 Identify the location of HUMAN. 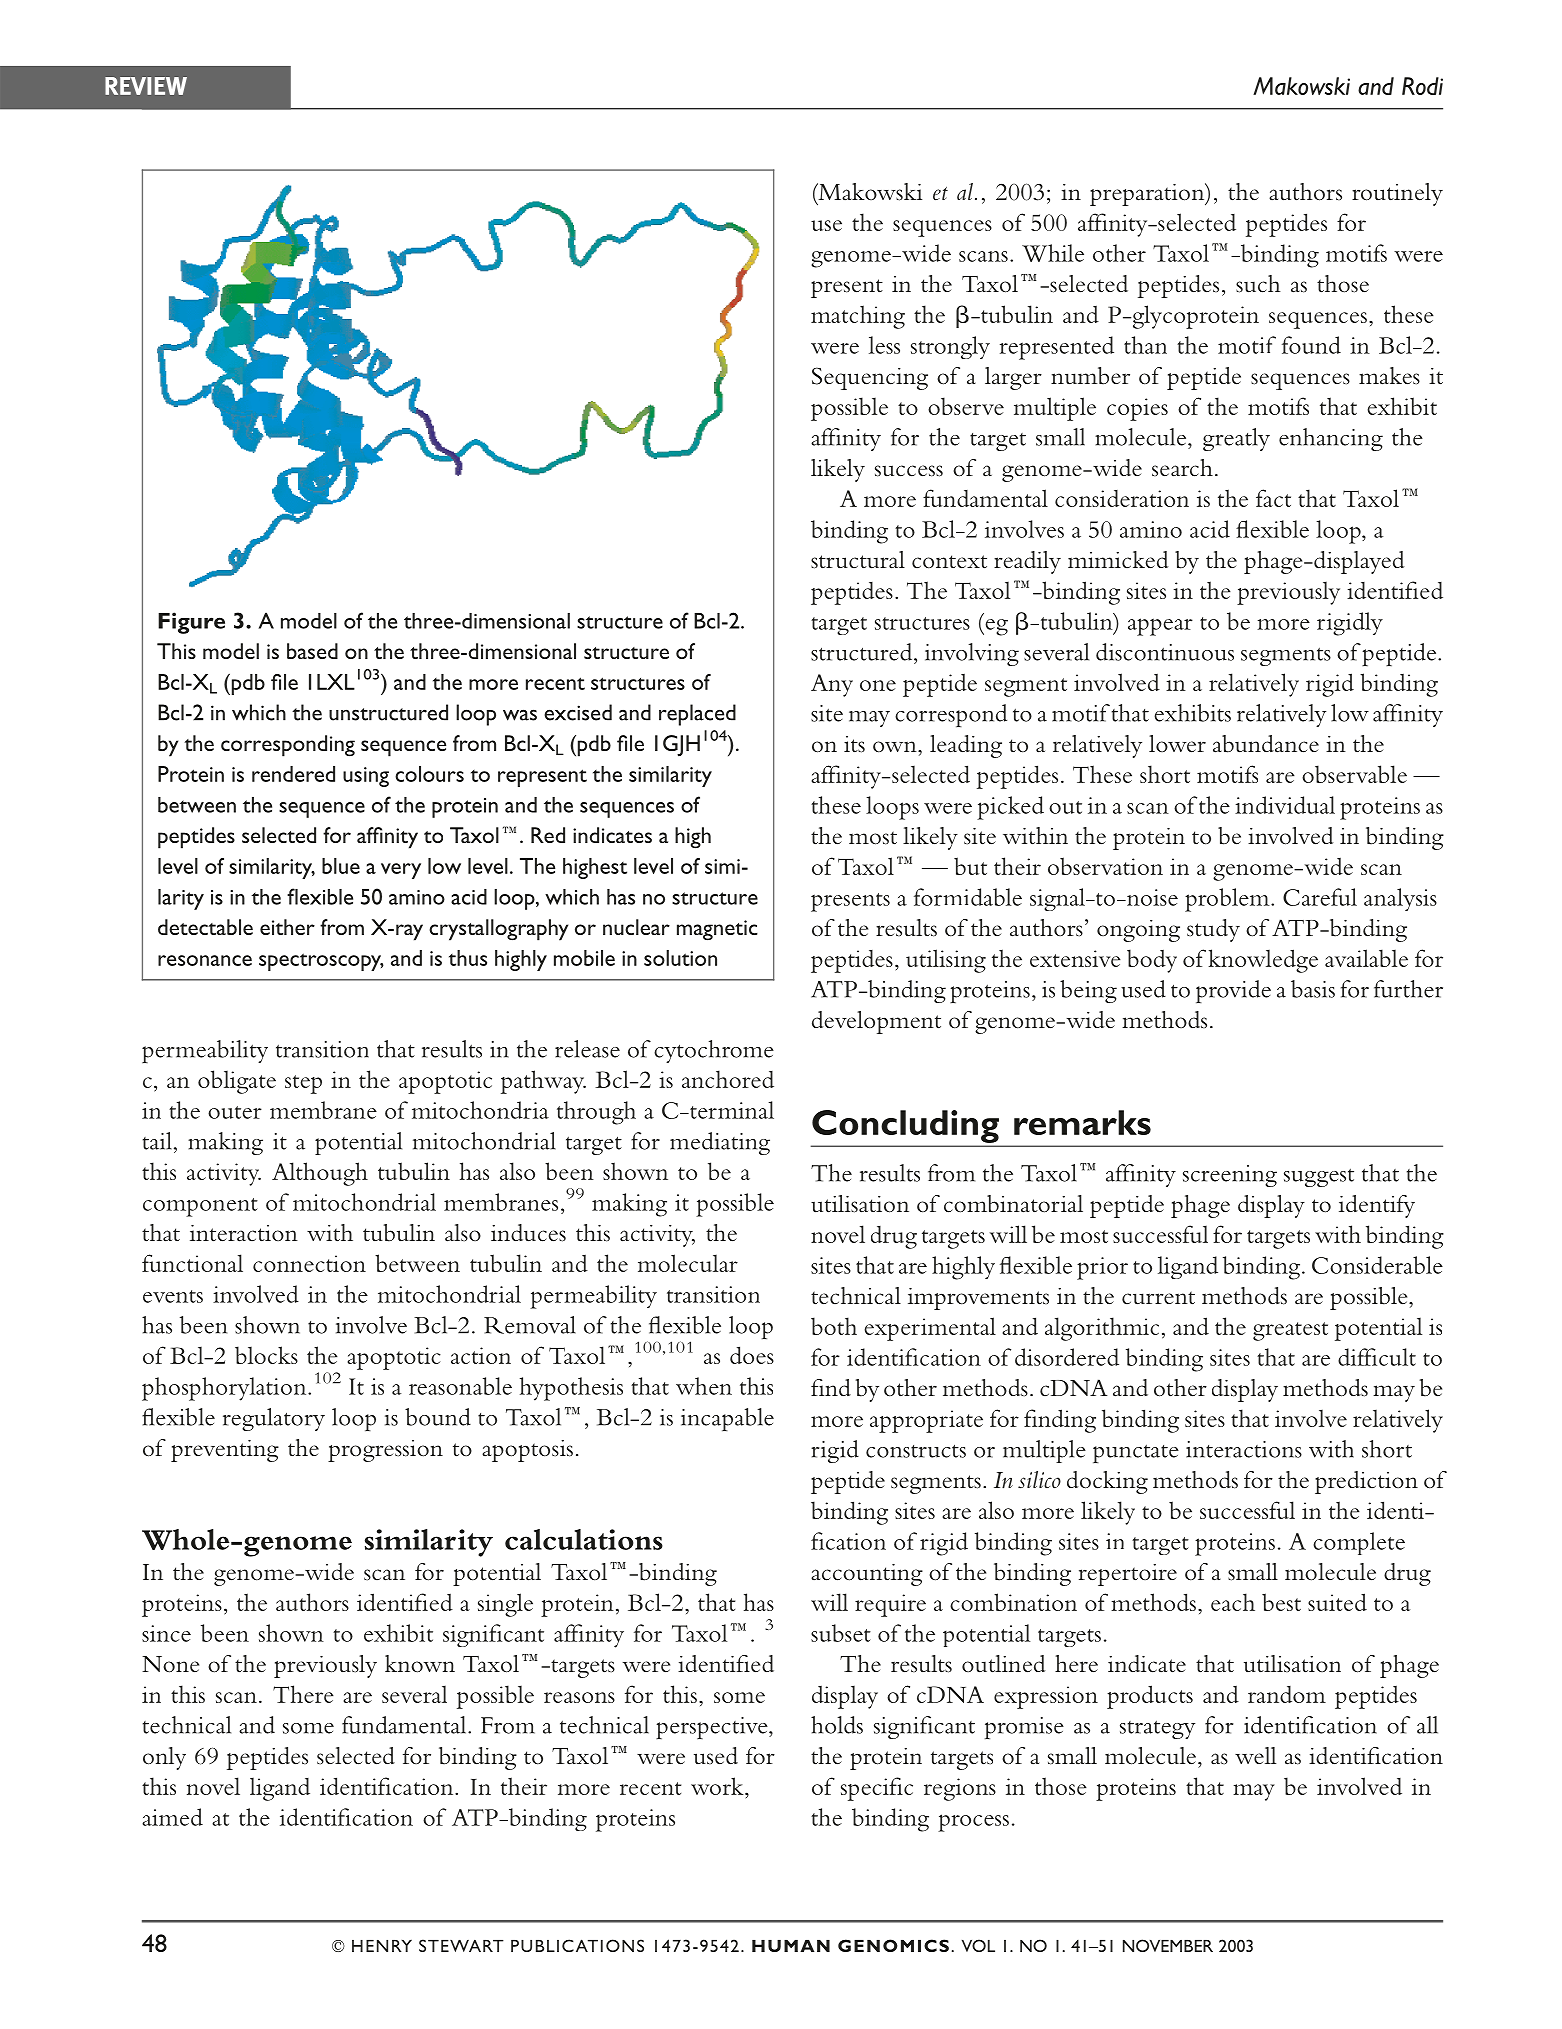
(791, 1946).
